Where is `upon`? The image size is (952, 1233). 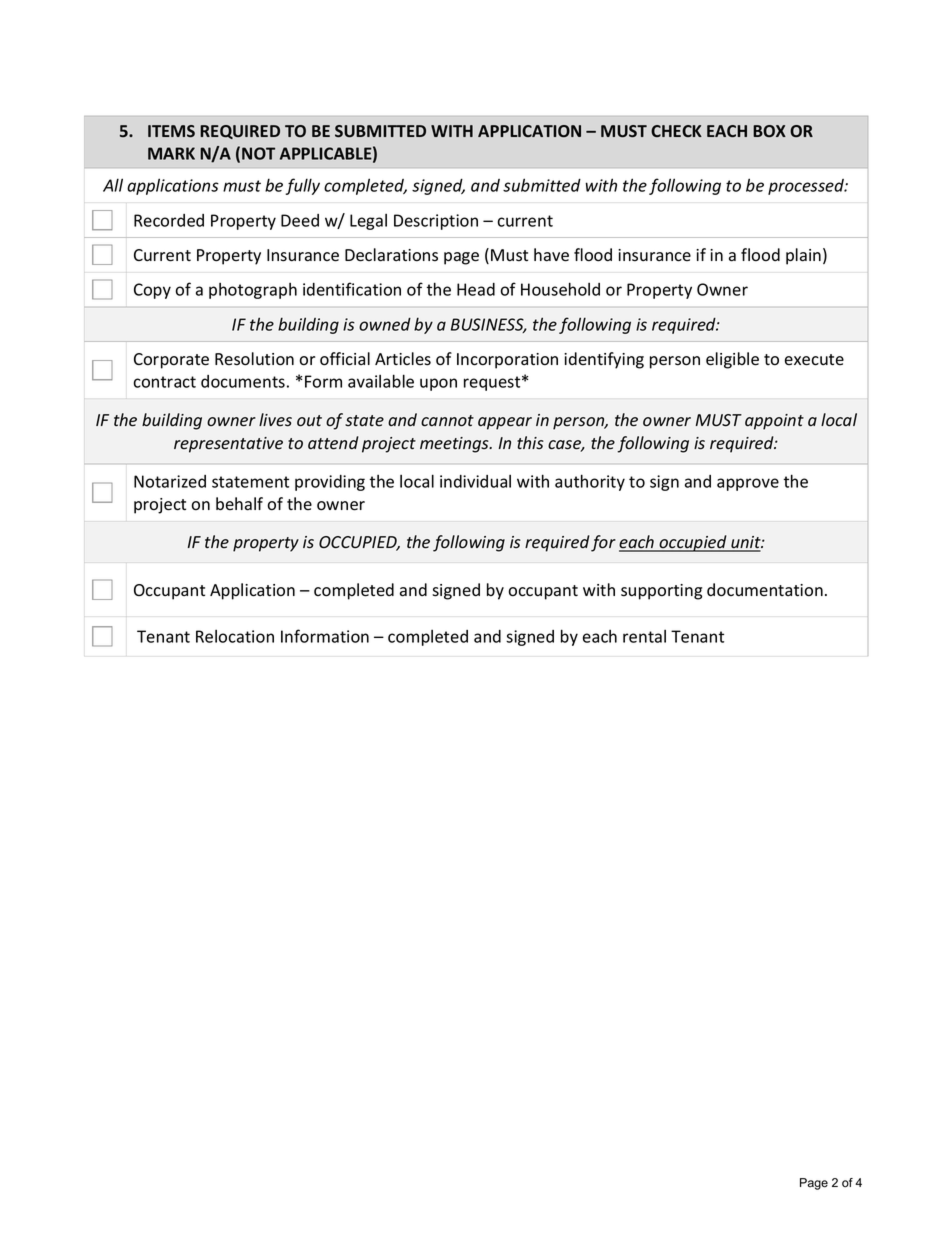 upon is located at coordinates (438, 384).
